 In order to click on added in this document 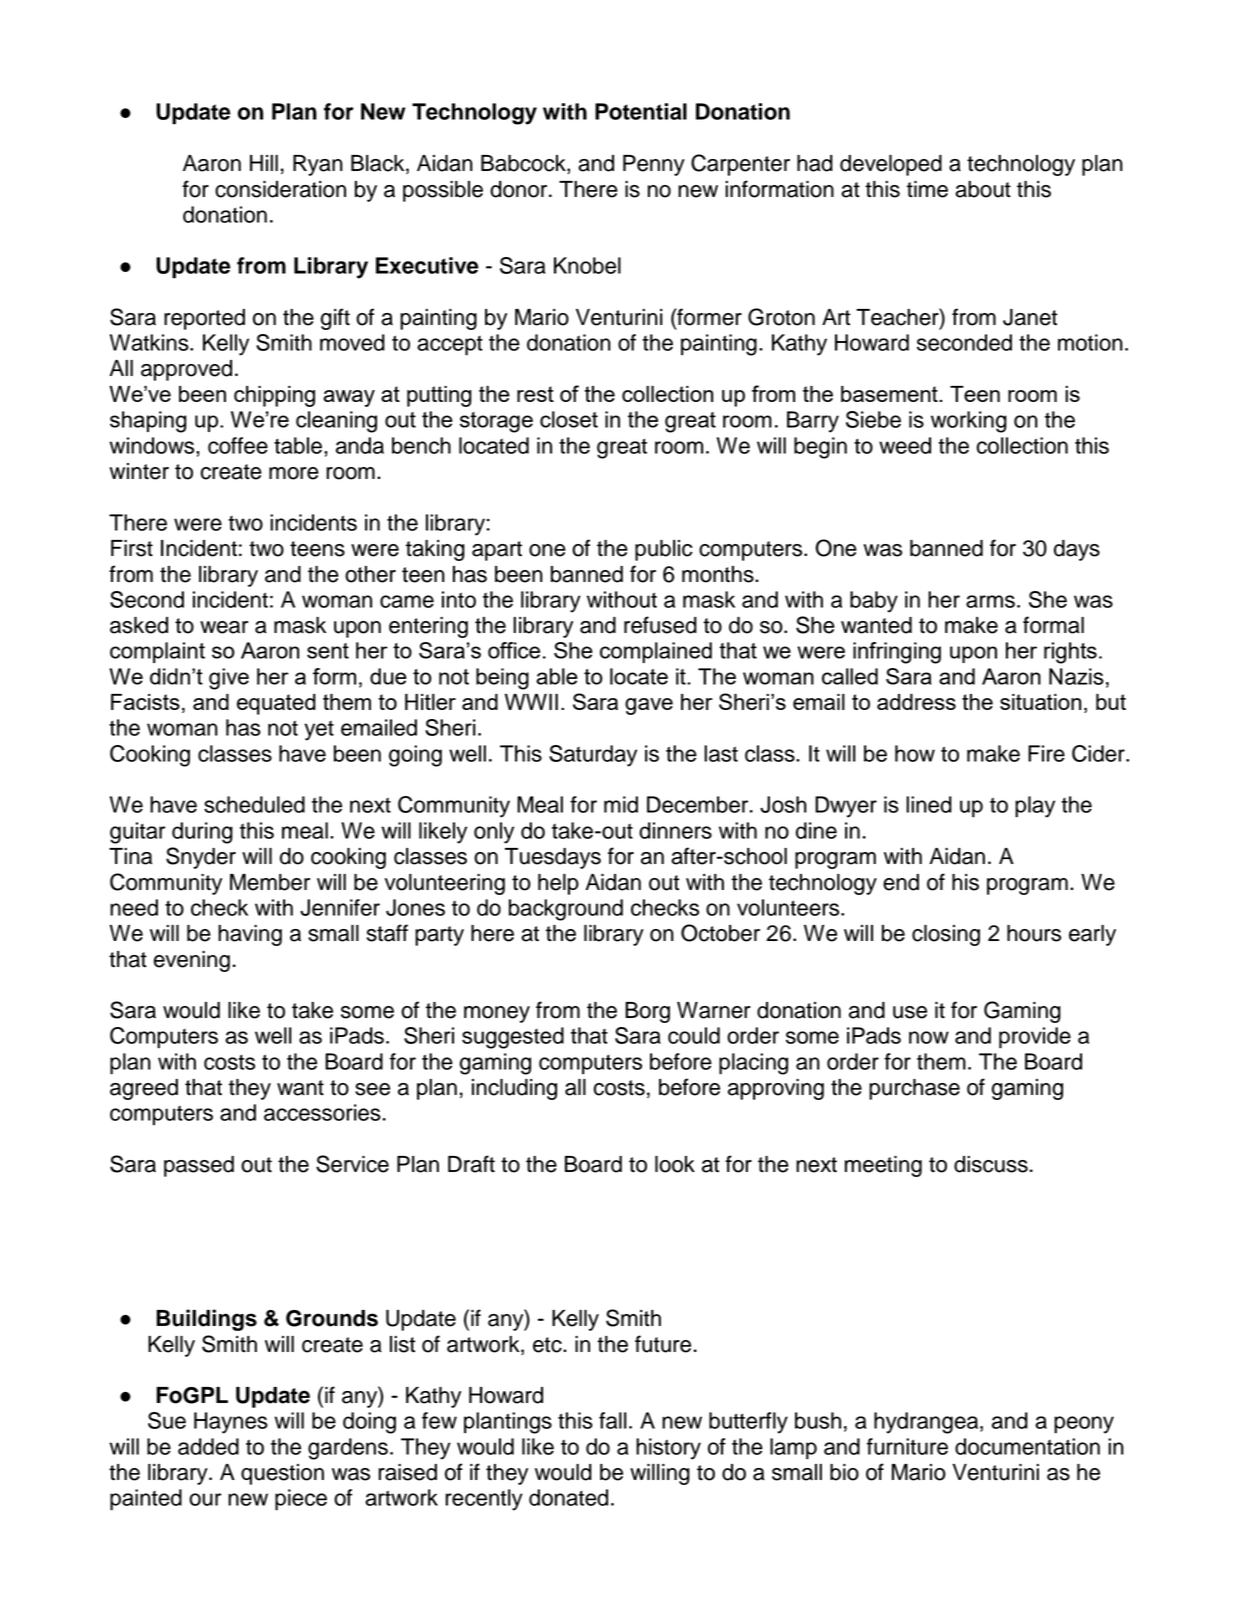, I will do `click(208, 1446)`.
